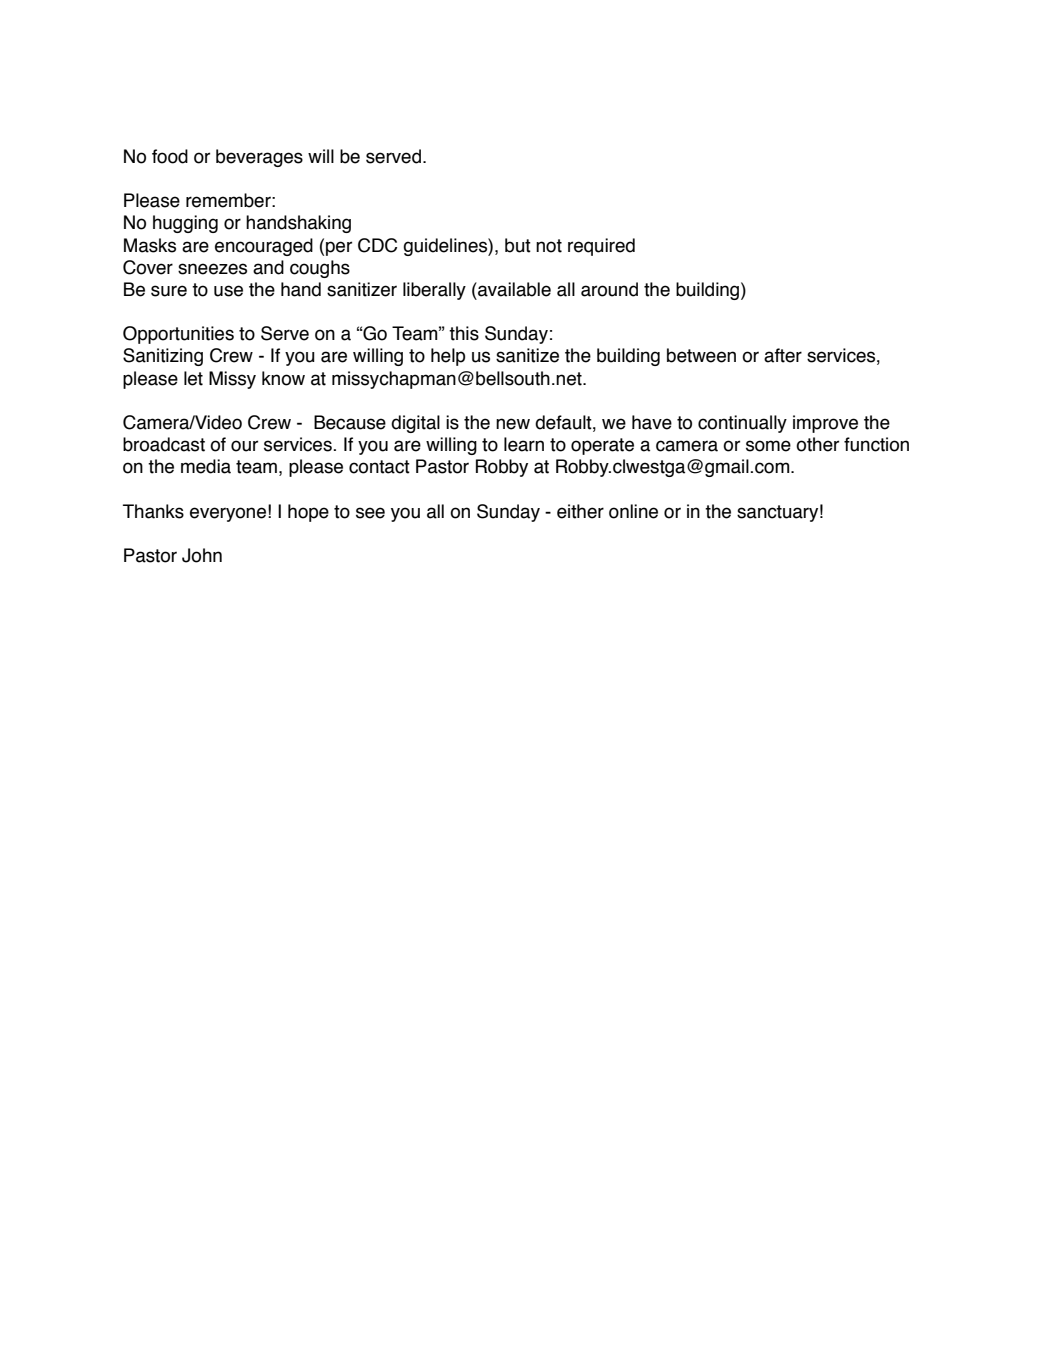  What do you see at coordinates (825, 424) in the document?
I see `improve` at bounding box center [825, 424].
